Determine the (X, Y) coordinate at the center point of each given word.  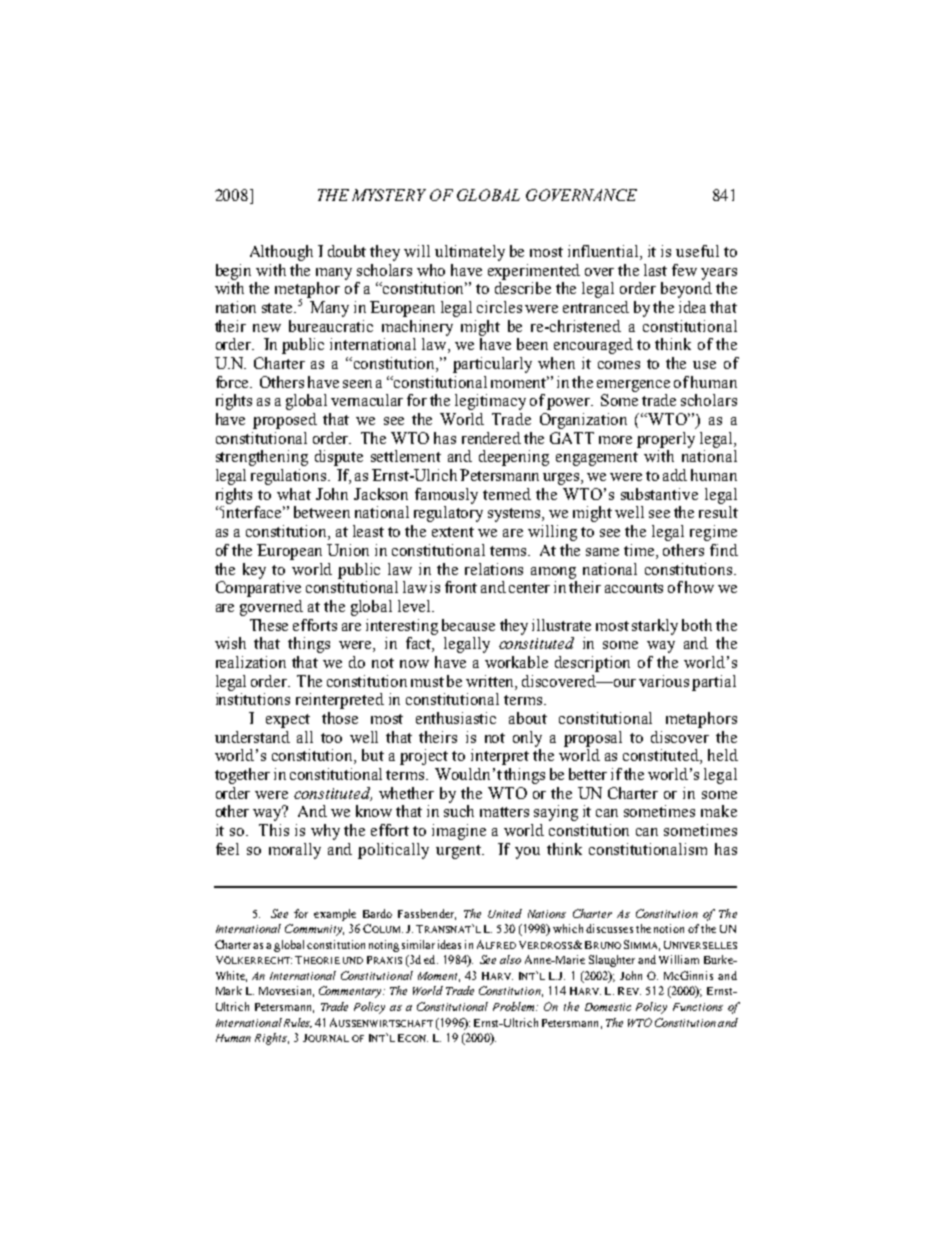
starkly (655, 627)
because (468, 625)
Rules (298, 1023)
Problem (515, 1006)
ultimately (470, 253)
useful (697, 251)
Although (281, 253)
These (269, 625)
